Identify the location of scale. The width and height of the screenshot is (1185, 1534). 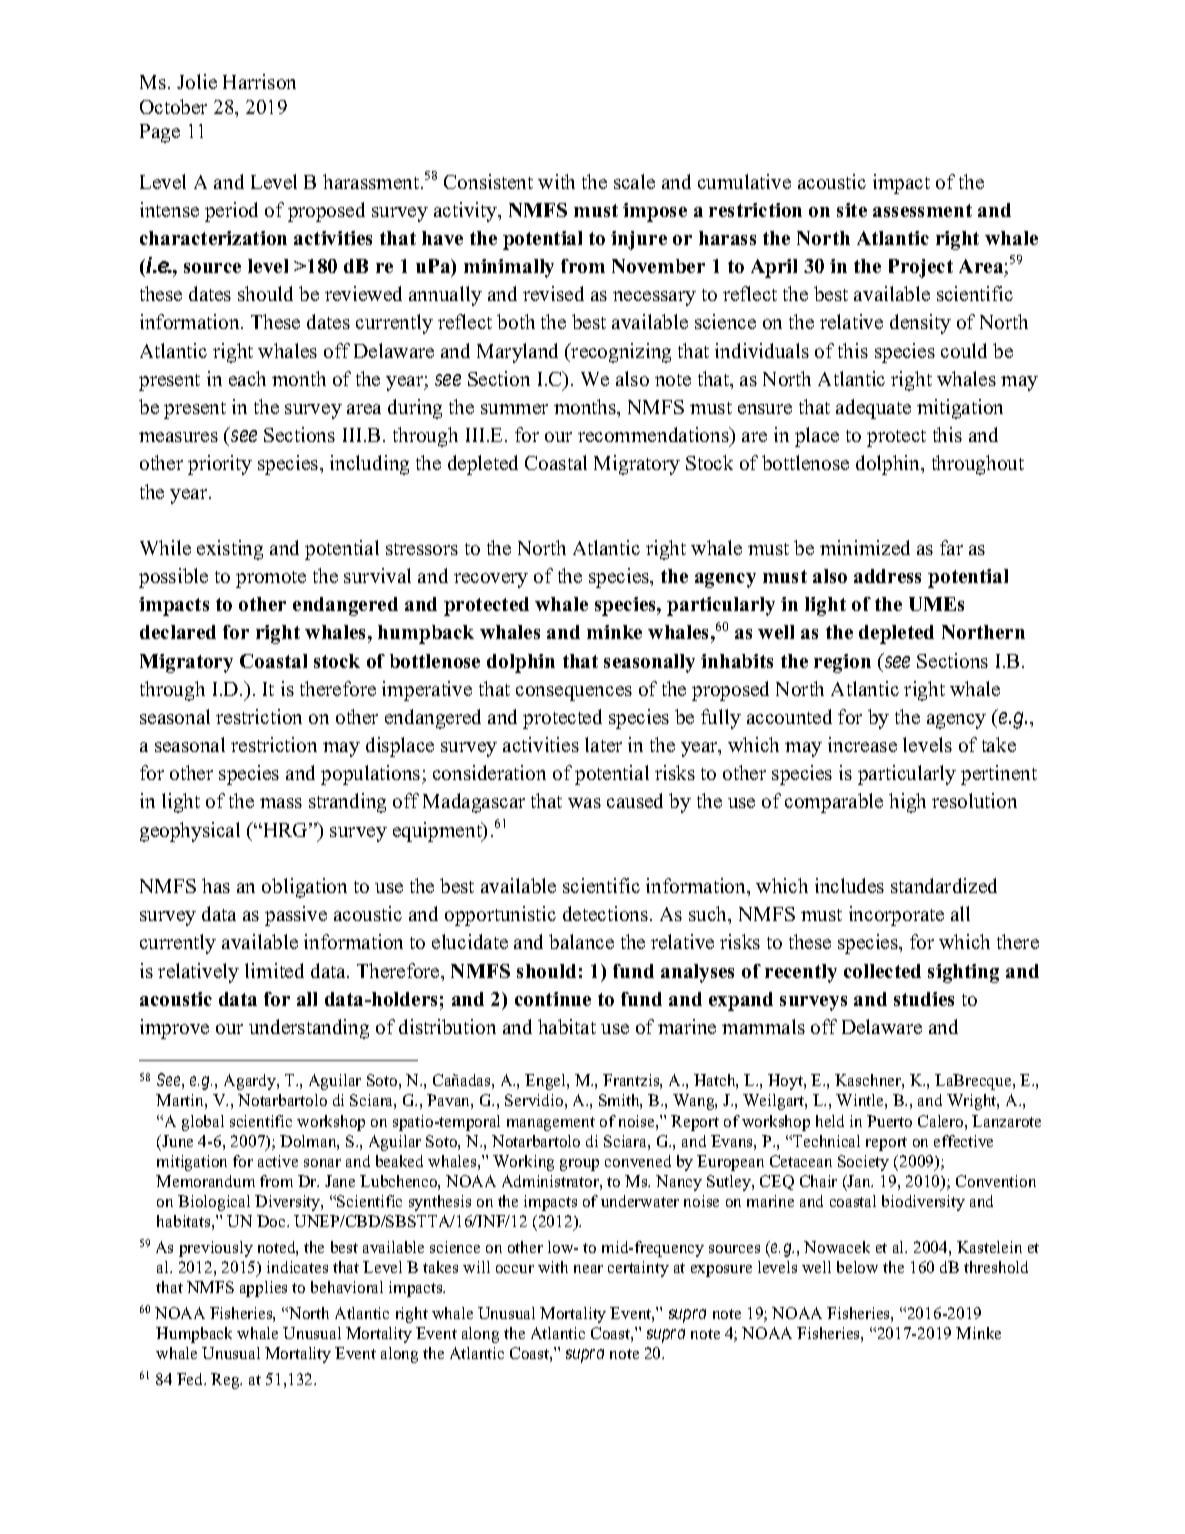
(634, 181).
